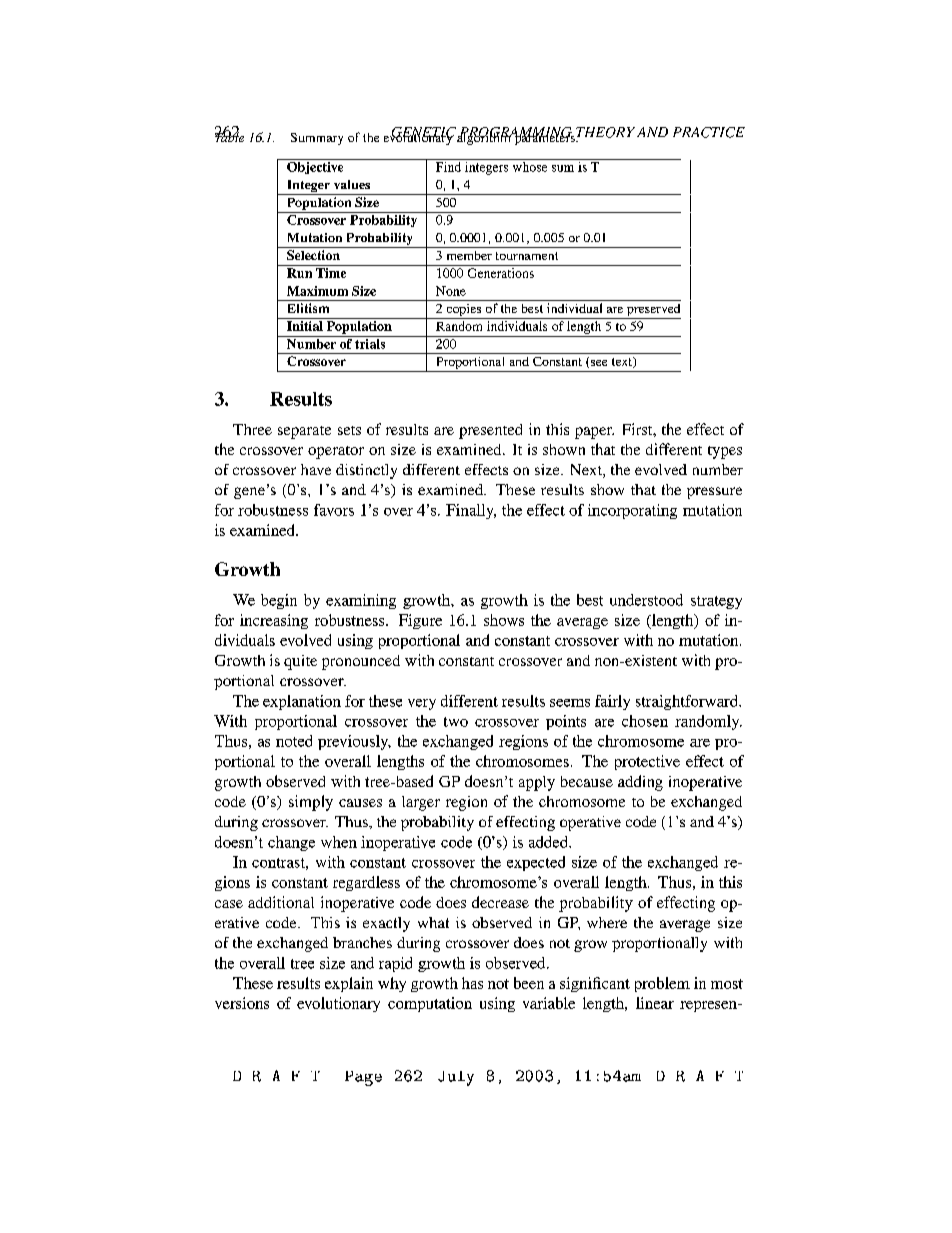 The width and height of the screenshot is (952, 1233). Describe the element at coordinates (646, 600) in the screenshot. I see `understood` at that location.
